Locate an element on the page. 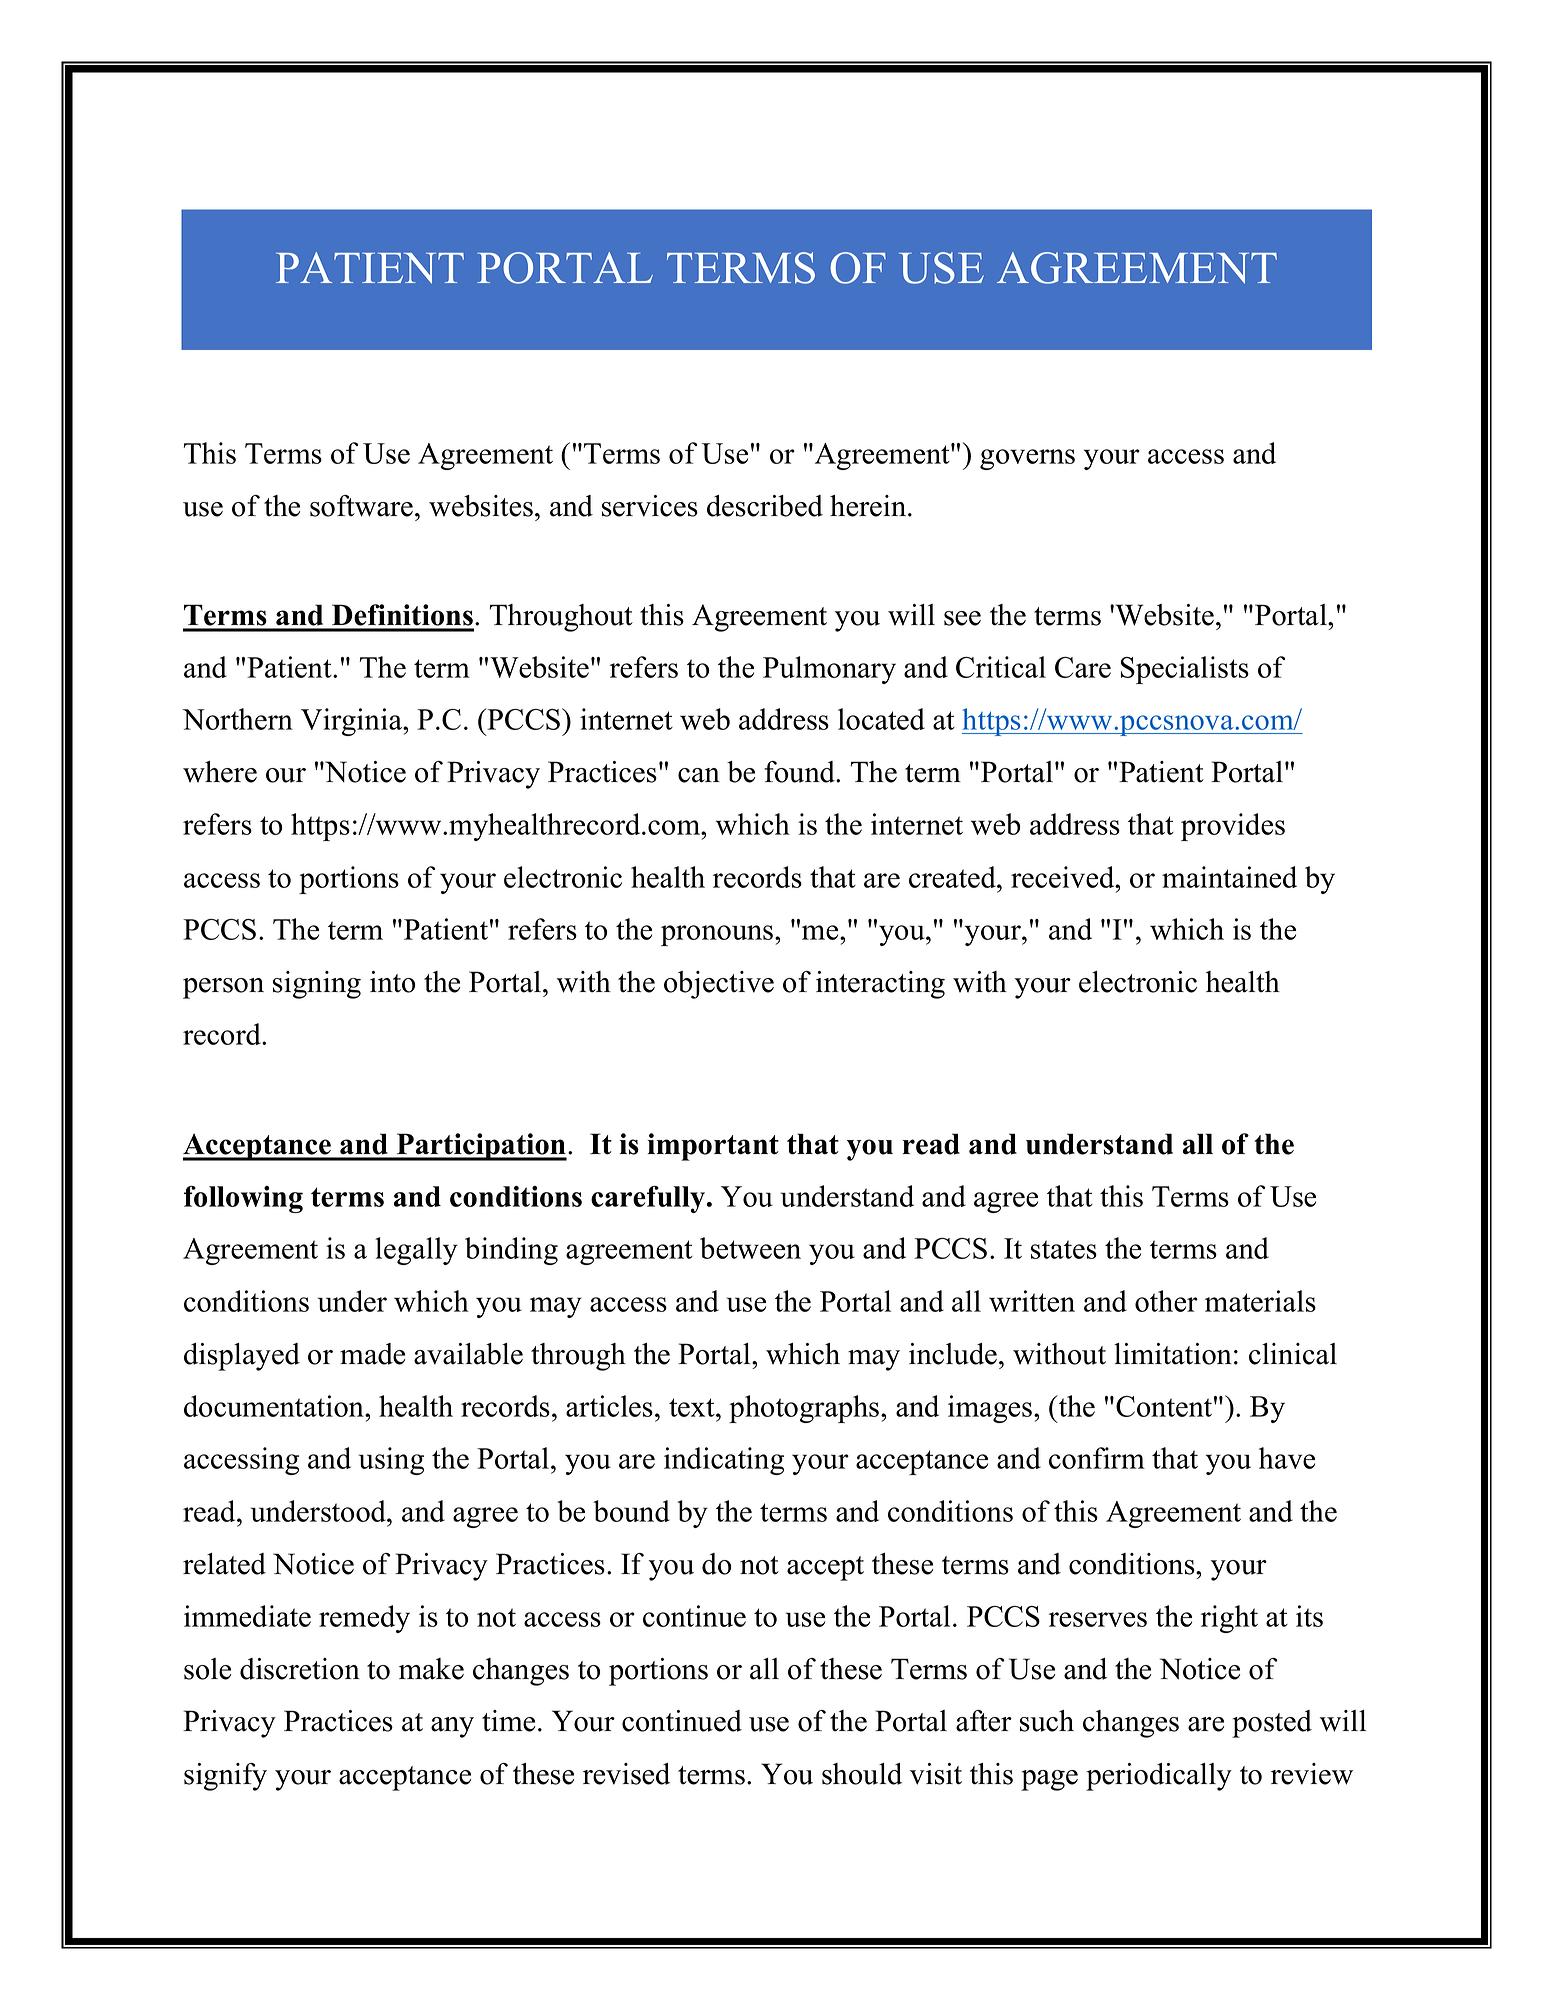  any is located at coordinates (452, 1727).
